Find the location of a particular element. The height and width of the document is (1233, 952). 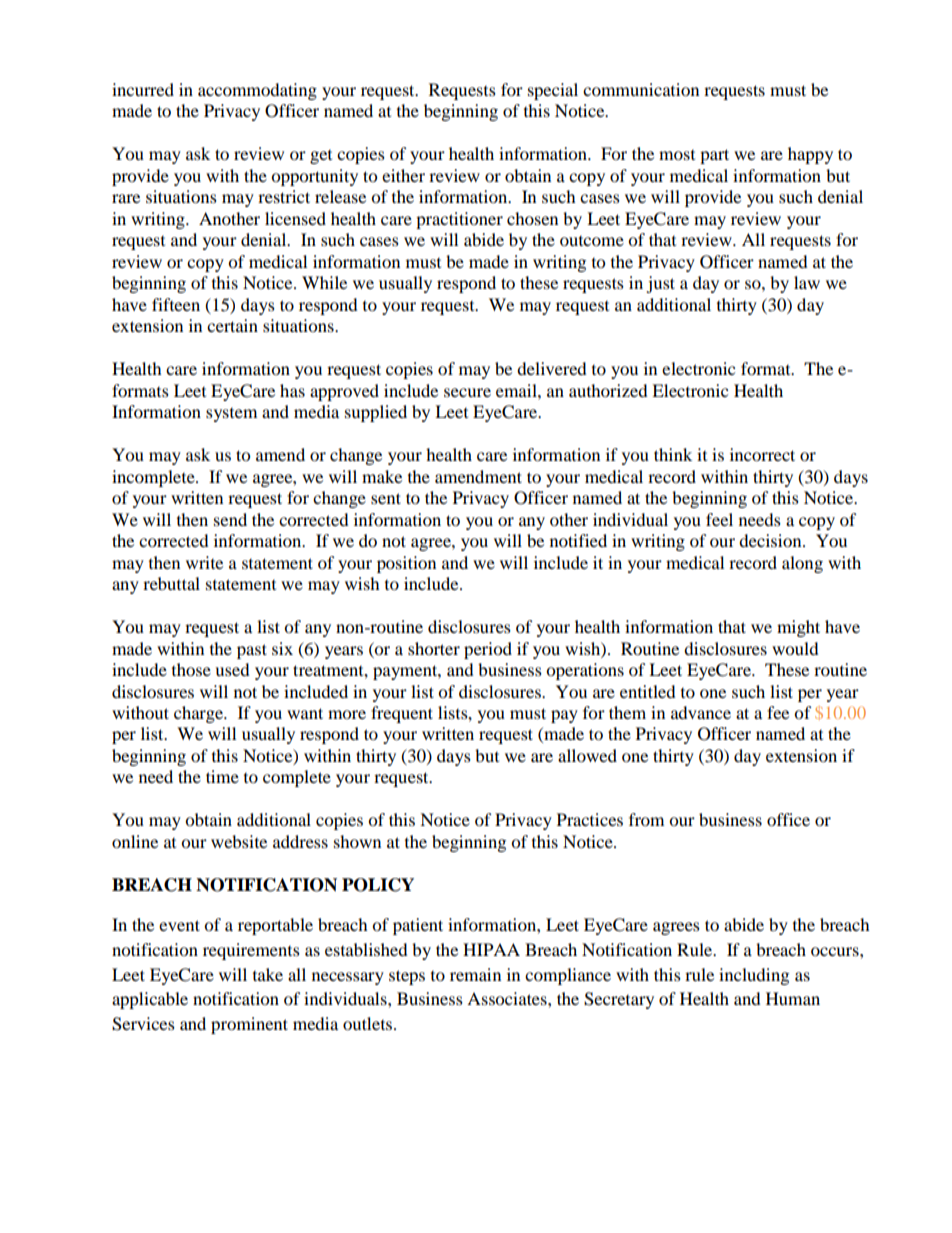

part is located at coordinates (714, 156).
